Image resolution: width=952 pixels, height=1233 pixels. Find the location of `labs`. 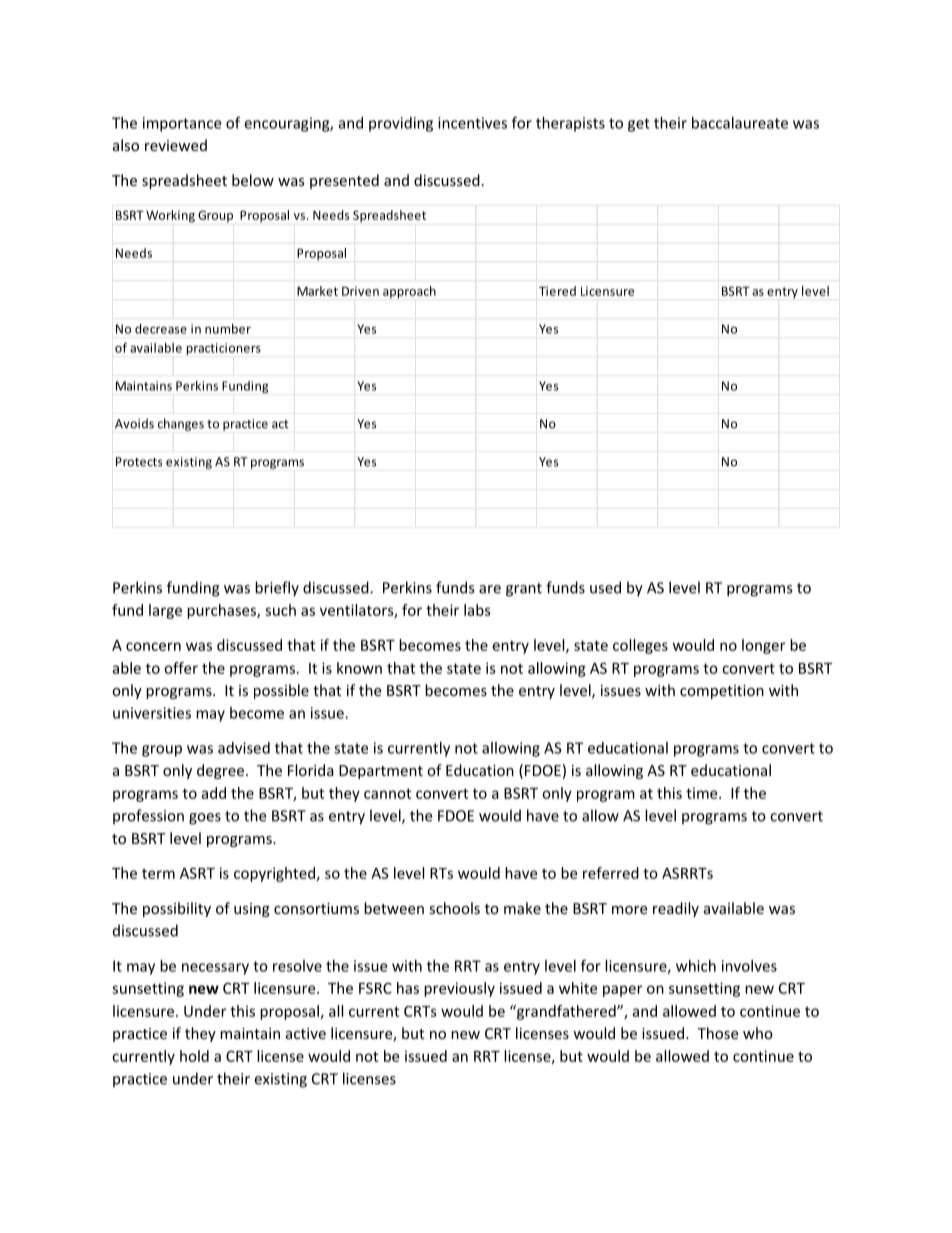

labs is located at coordinates (477, 610).
